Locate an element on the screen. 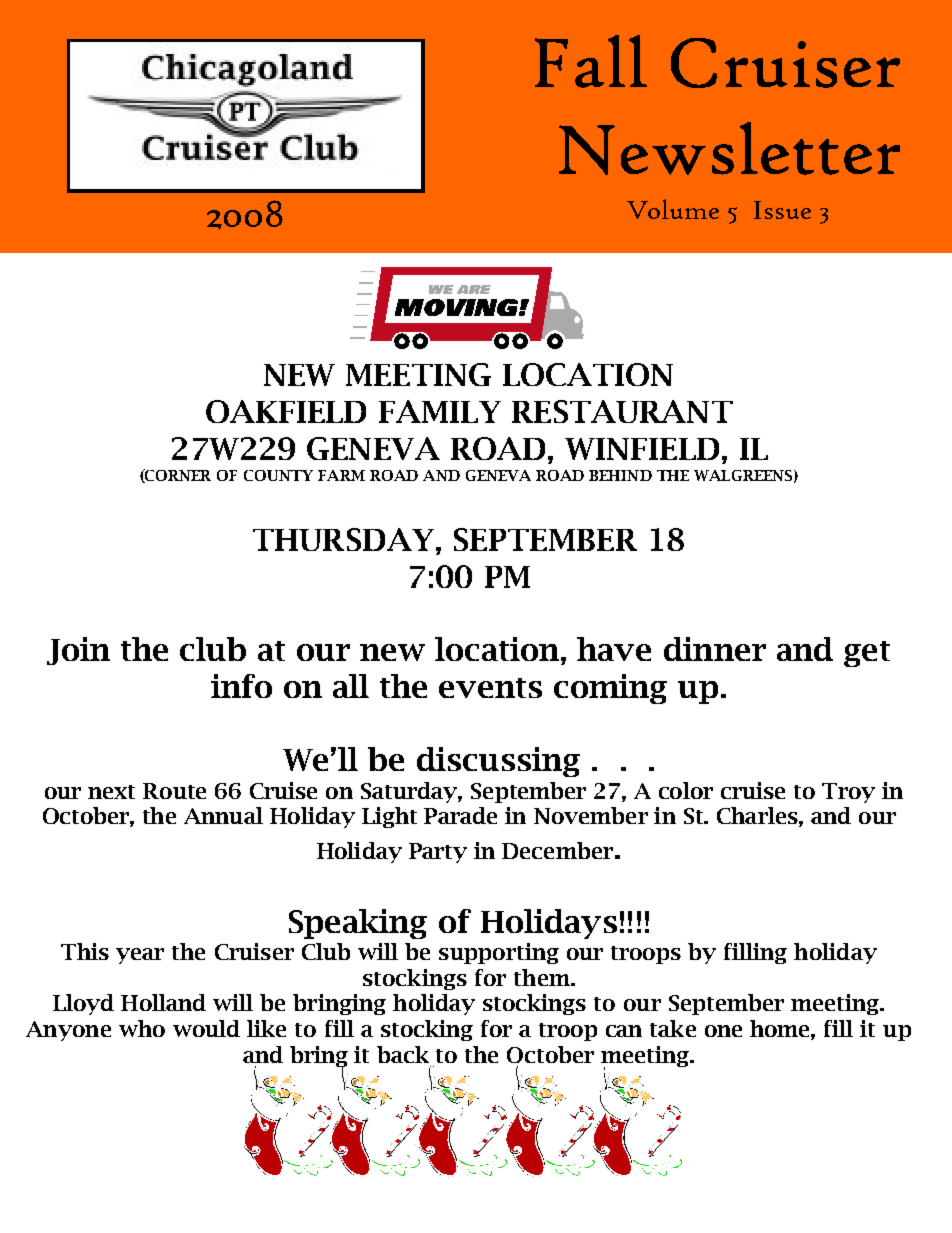 The image size is (952, 1233). Join is located at coordinates (78, 651).
